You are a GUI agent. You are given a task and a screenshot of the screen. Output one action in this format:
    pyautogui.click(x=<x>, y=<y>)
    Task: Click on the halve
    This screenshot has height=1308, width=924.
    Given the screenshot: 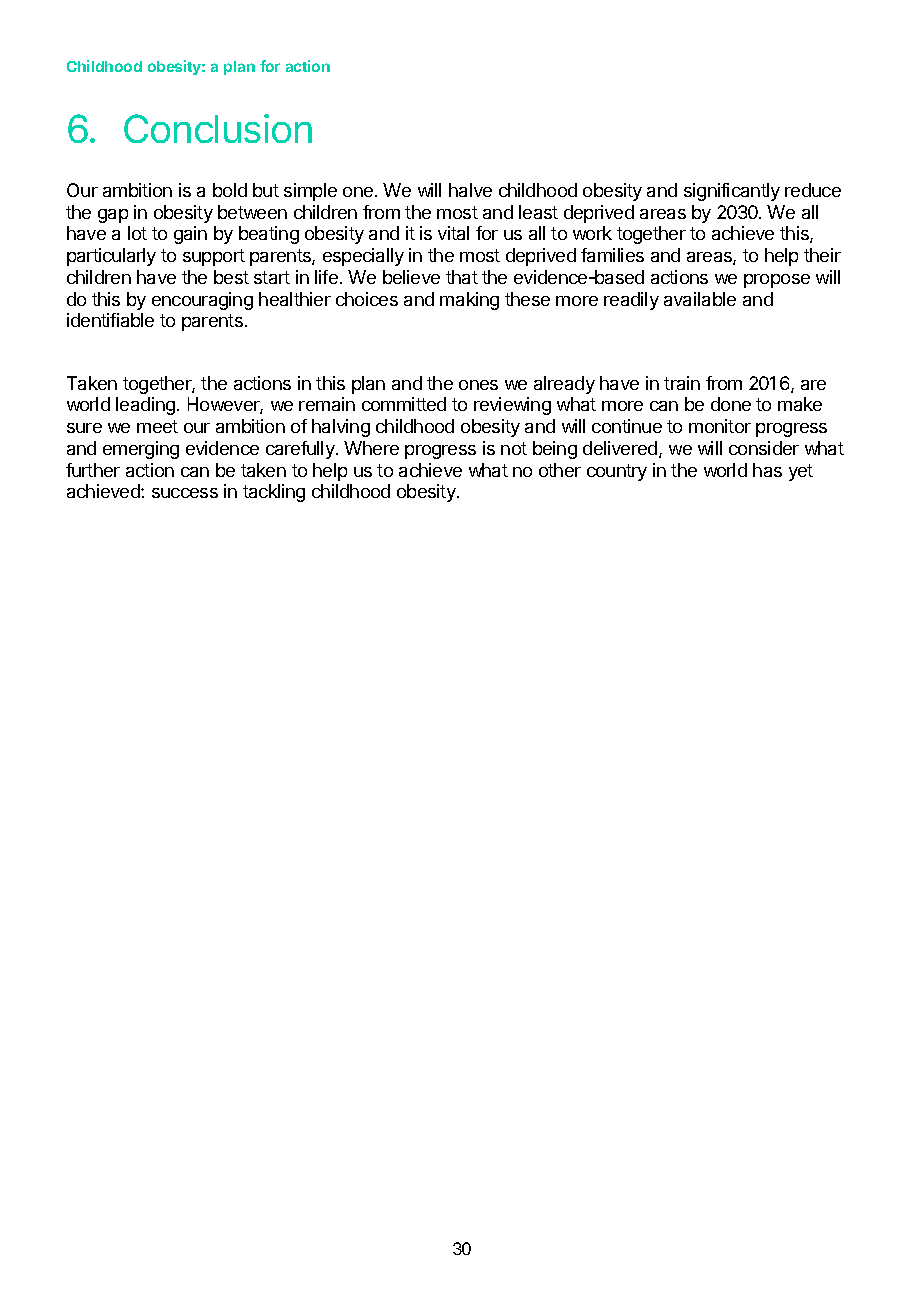 What is the action you would take?
    pyautogui.click(x=470, y=190)
